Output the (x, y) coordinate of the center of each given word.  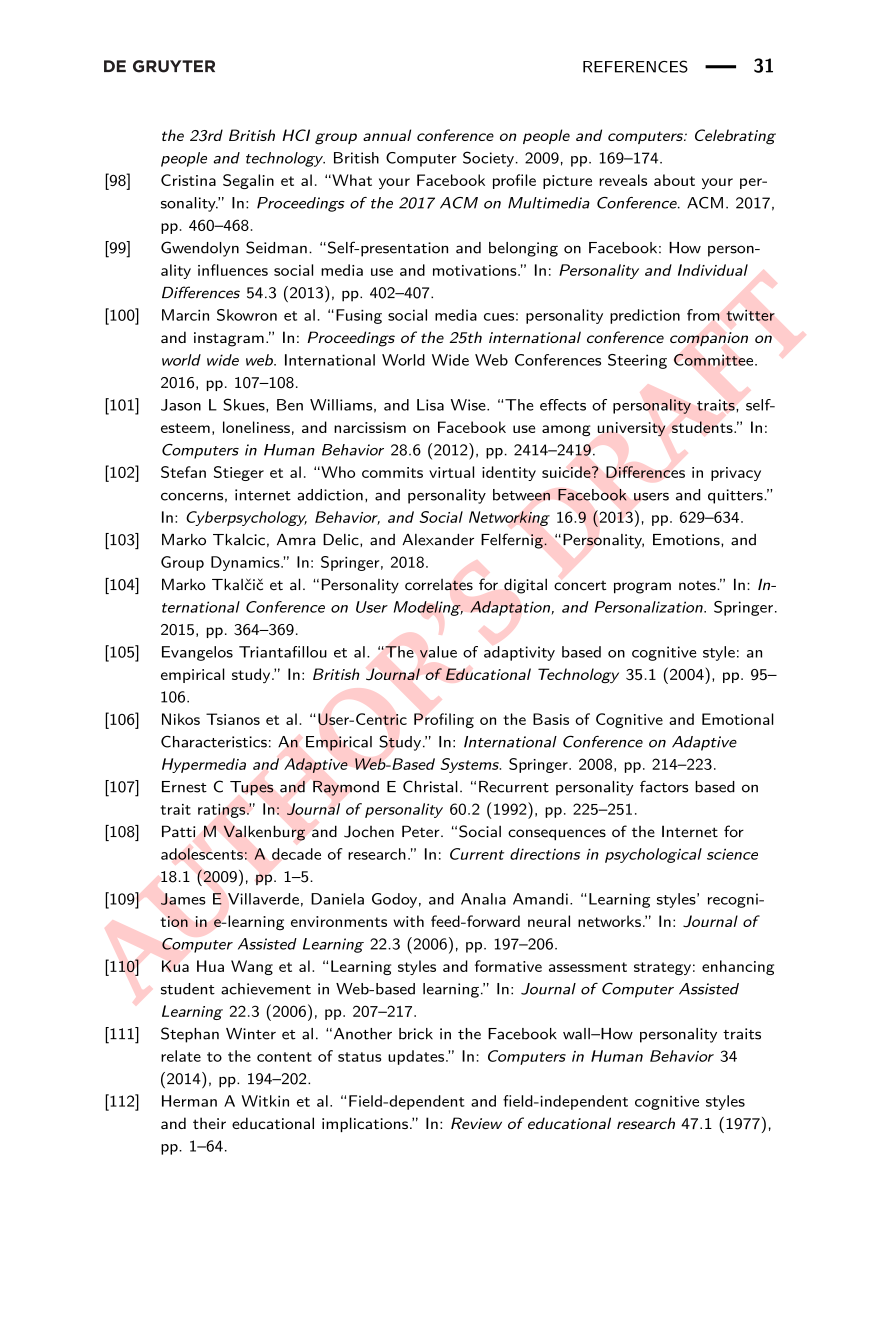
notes (698, 586)
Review (476, 1123)
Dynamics (246, 563)
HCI (296, 135)
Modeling (428, 608)
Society (488, 159)
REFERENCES (635, 66)
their (209, 1123)
